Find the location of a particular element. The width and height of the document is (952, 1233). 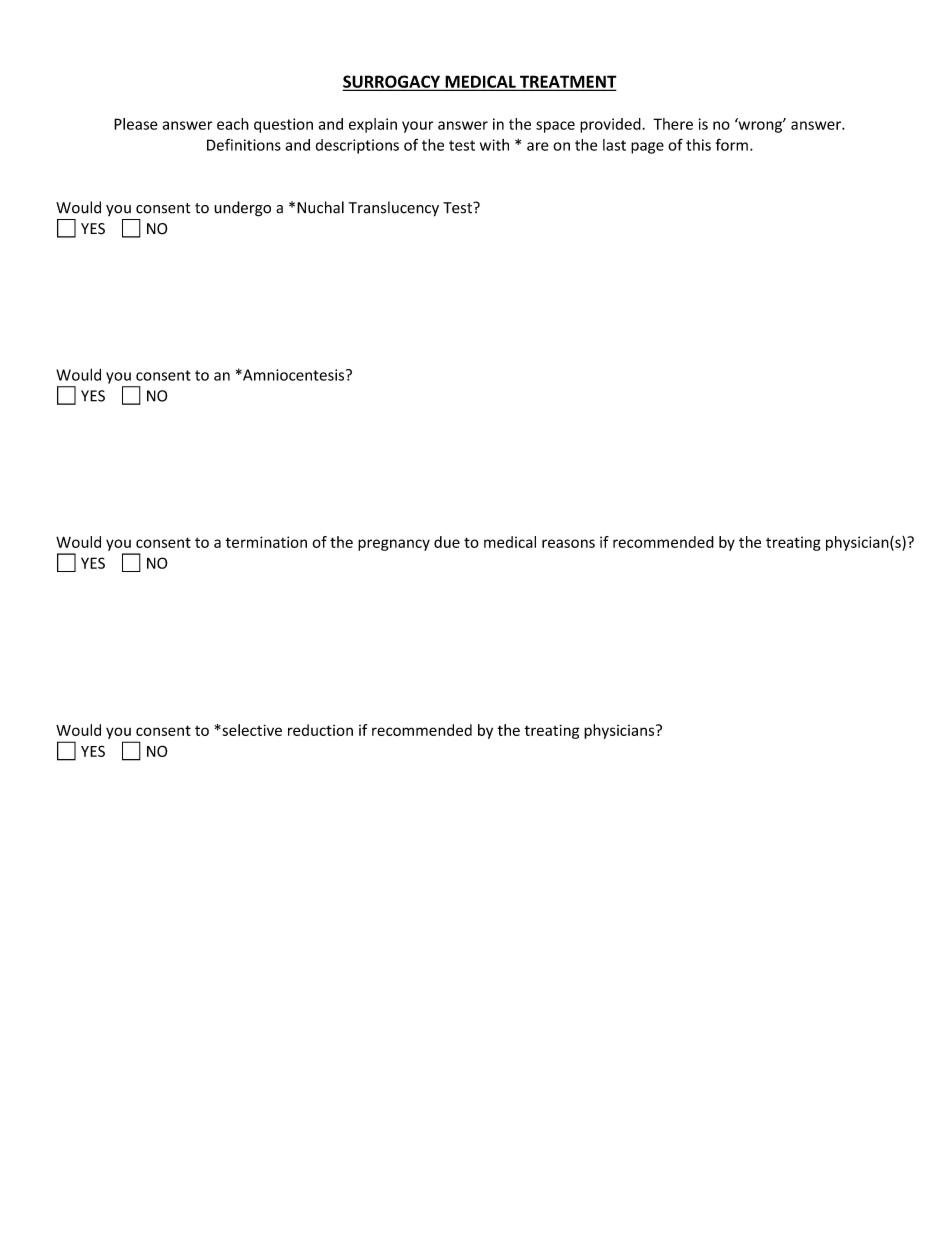

page is located at coordinates (647, 148).
